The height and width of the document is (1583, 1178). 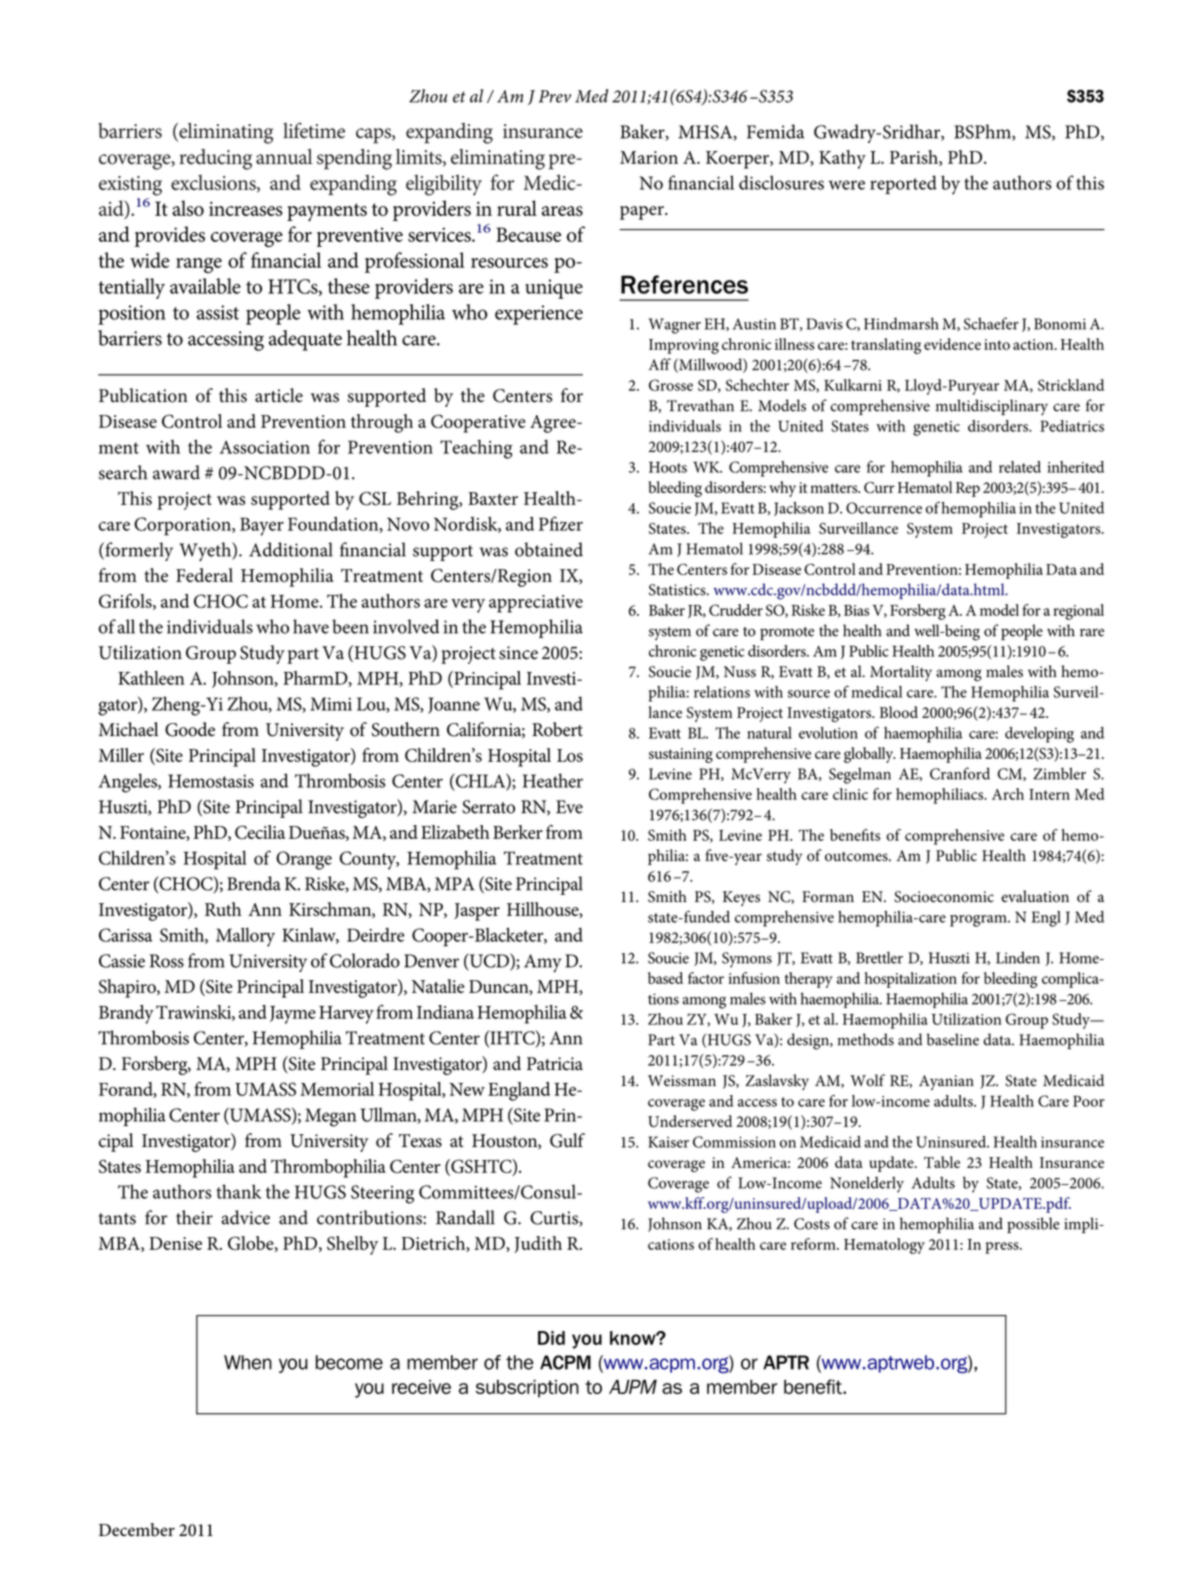 I want to click on Mortality, so click(x=901, y=673).
